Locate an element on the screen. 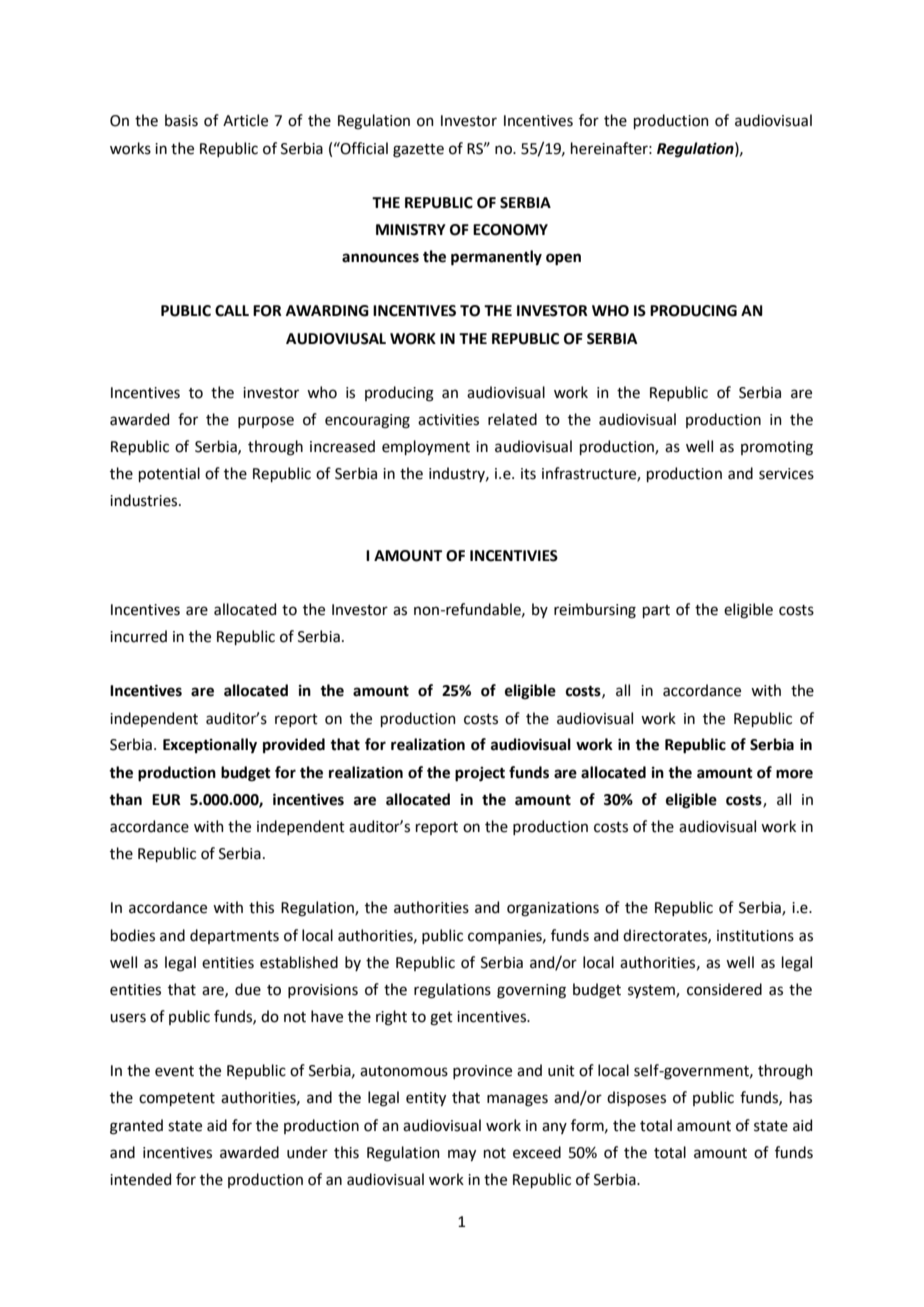 The width and height of the screenshot is (924, 1307). competent is located at coordinates (177, 1099).
